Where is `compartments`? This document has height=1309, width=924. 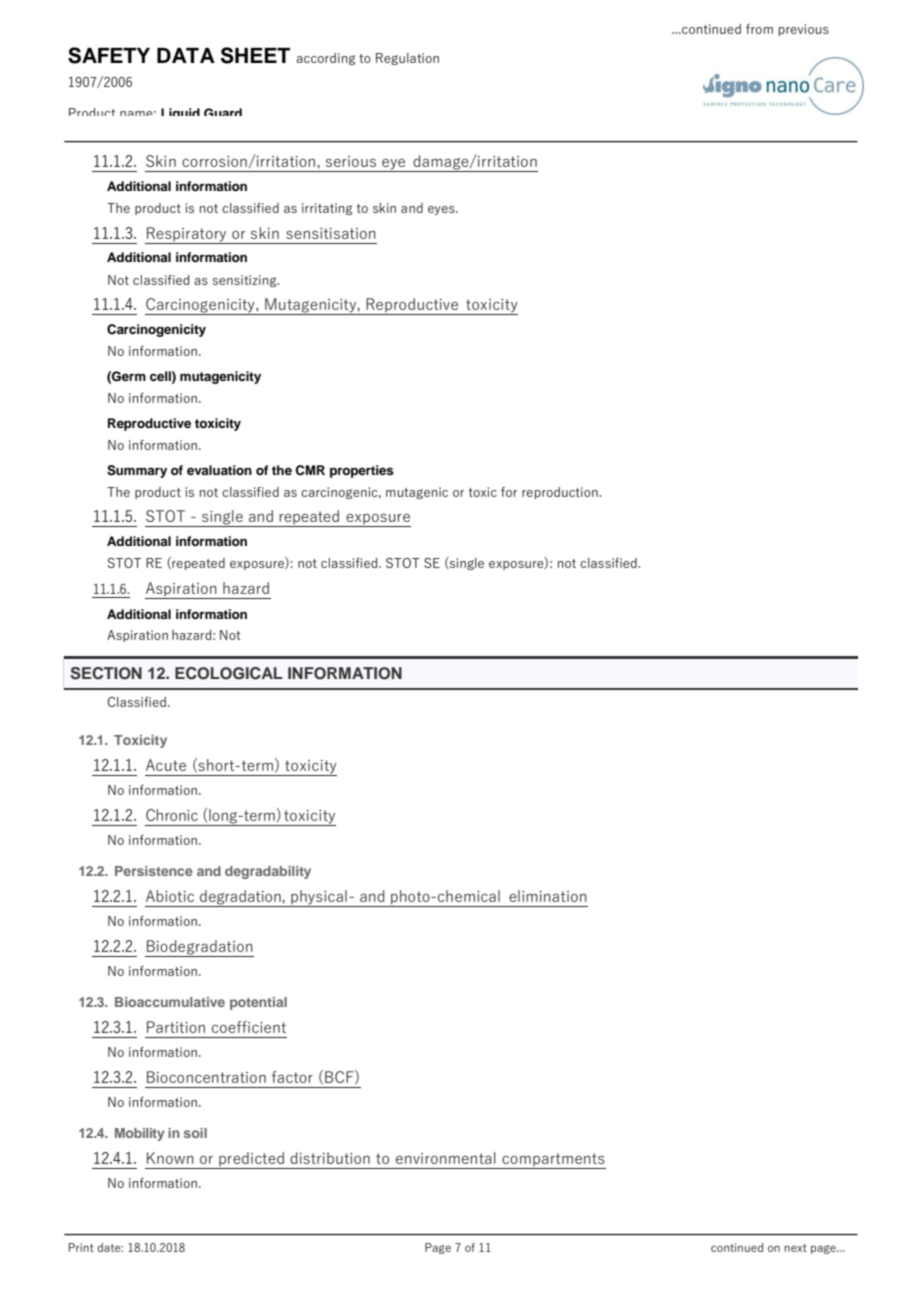 compartments is located at coordinates (553, 1161).
